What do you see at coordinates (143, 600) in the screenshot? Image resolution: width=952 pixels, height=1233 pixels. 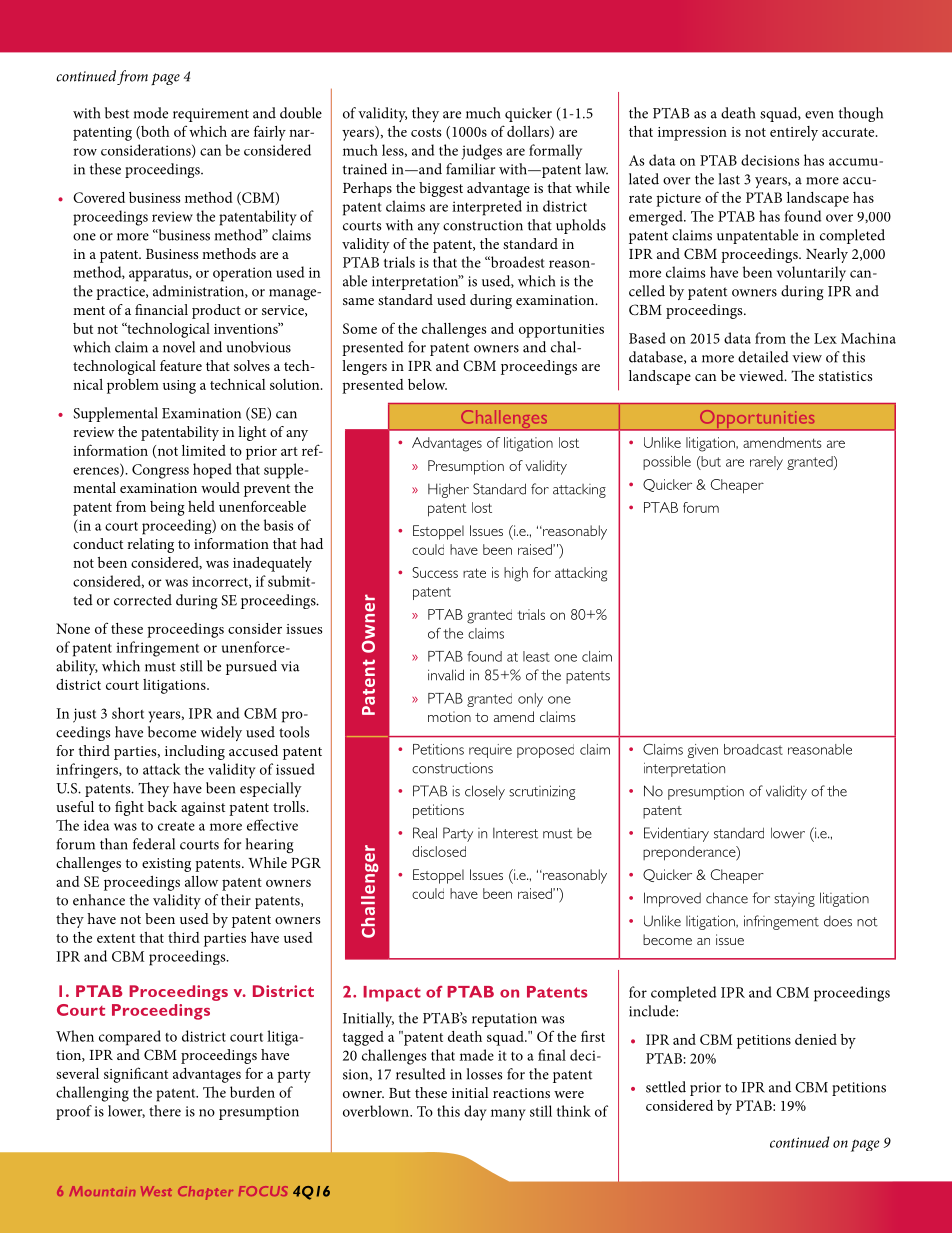 I see `corrected` at bounding box center [143, 600].
